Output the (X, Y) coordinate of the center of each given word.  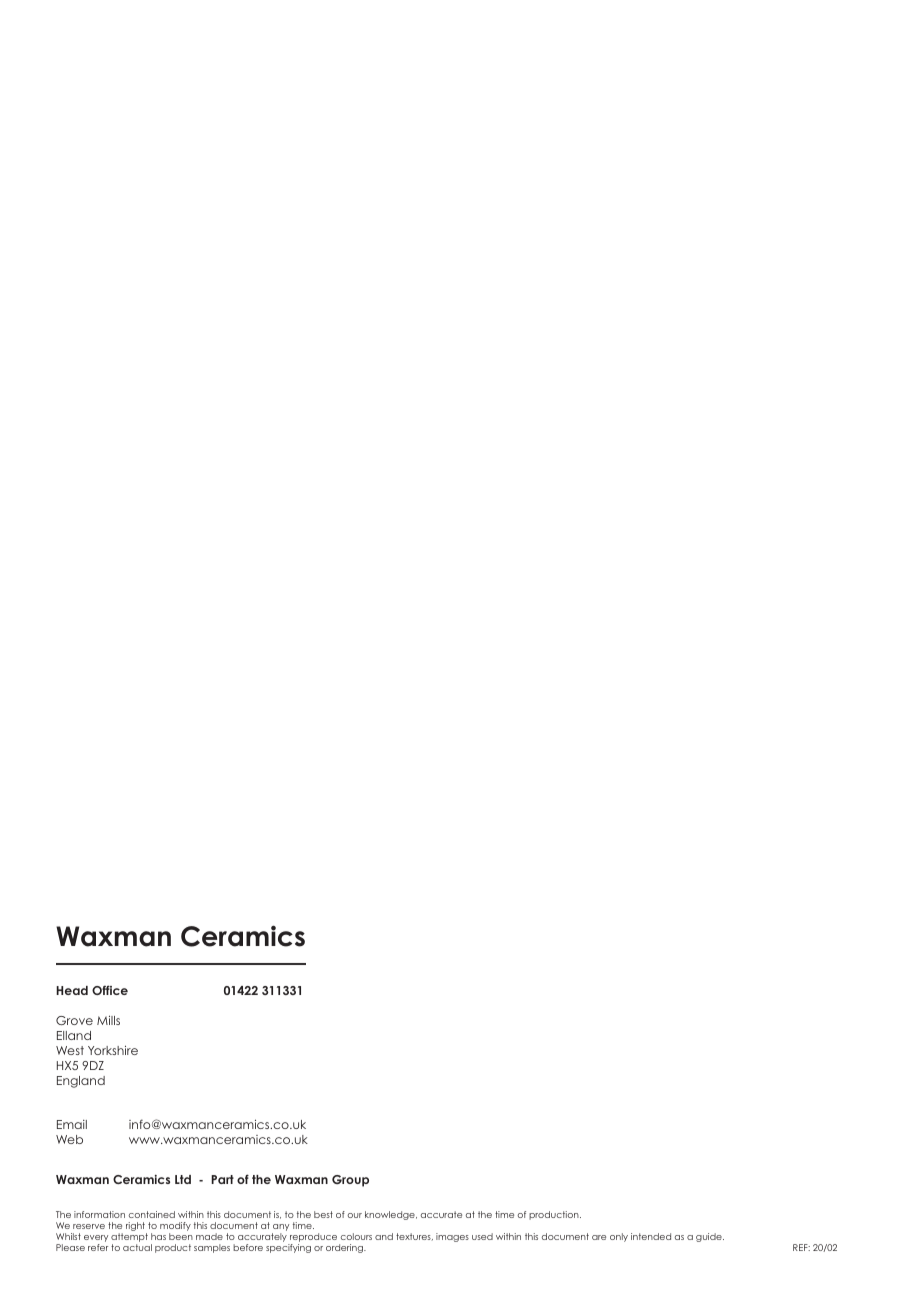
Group (350, 1181)
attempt (129, 1239)
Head (72, 990)
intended (651, 1236)
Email (72, 1124)
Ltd (183, 1179)
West (70, 1050)
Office (110, 990)
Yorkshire (113, 1050)
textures (414, 1236)
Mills (108, 1020)
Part (222, 1179)
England (81, 1082)
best (323, 1214)
